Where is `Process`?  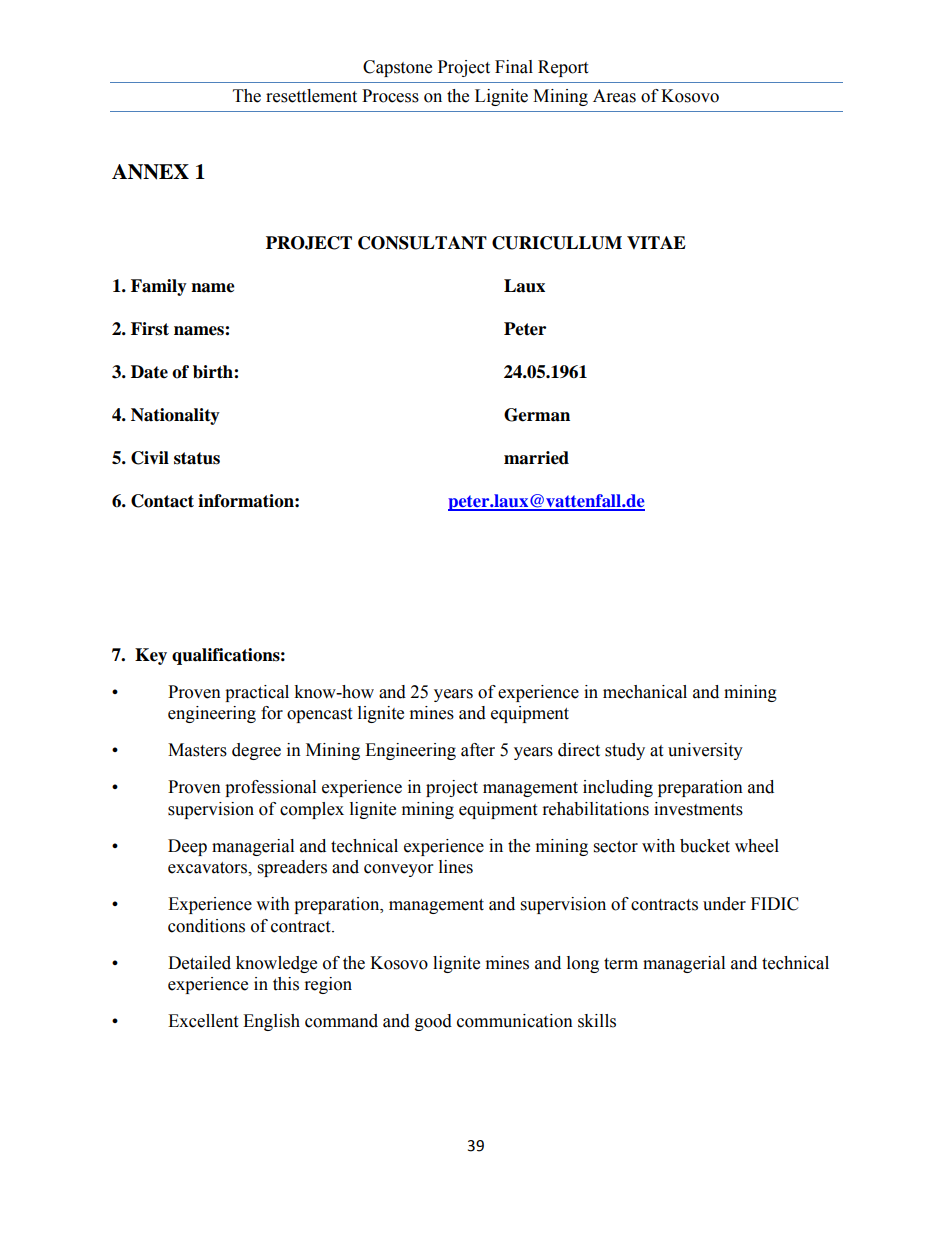
Process is located at coordinates (390, 96).
